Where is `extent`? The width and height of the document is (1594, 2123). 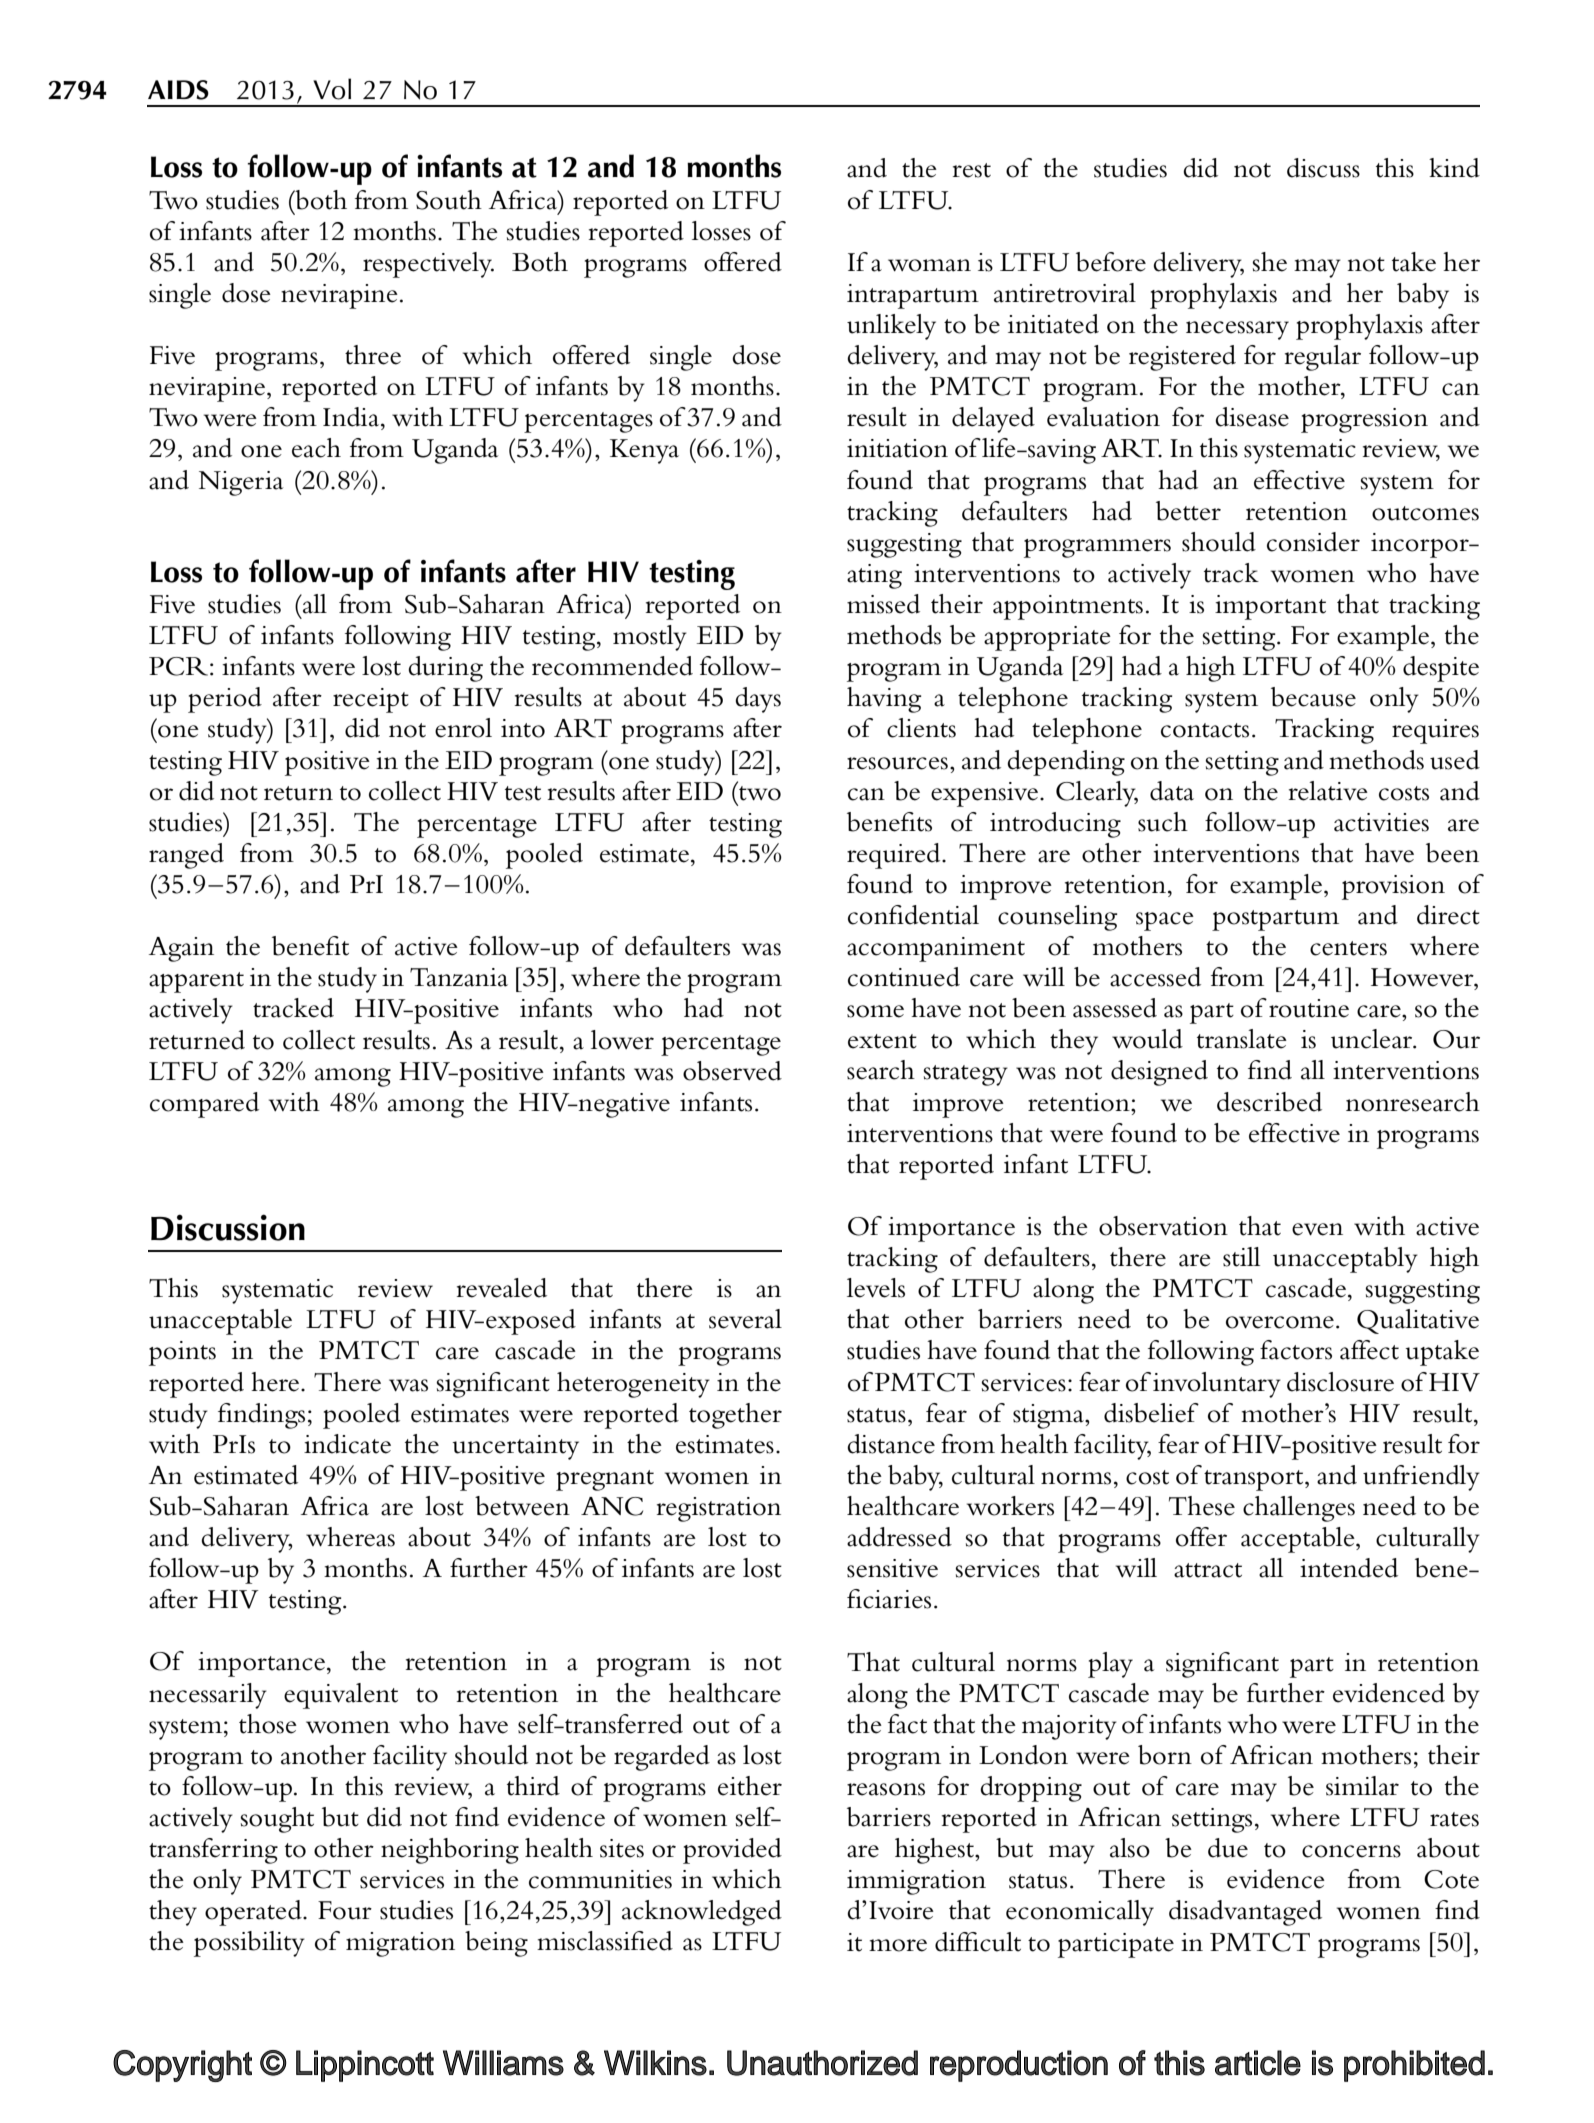 extent is located at coordinates (882, 1041).
